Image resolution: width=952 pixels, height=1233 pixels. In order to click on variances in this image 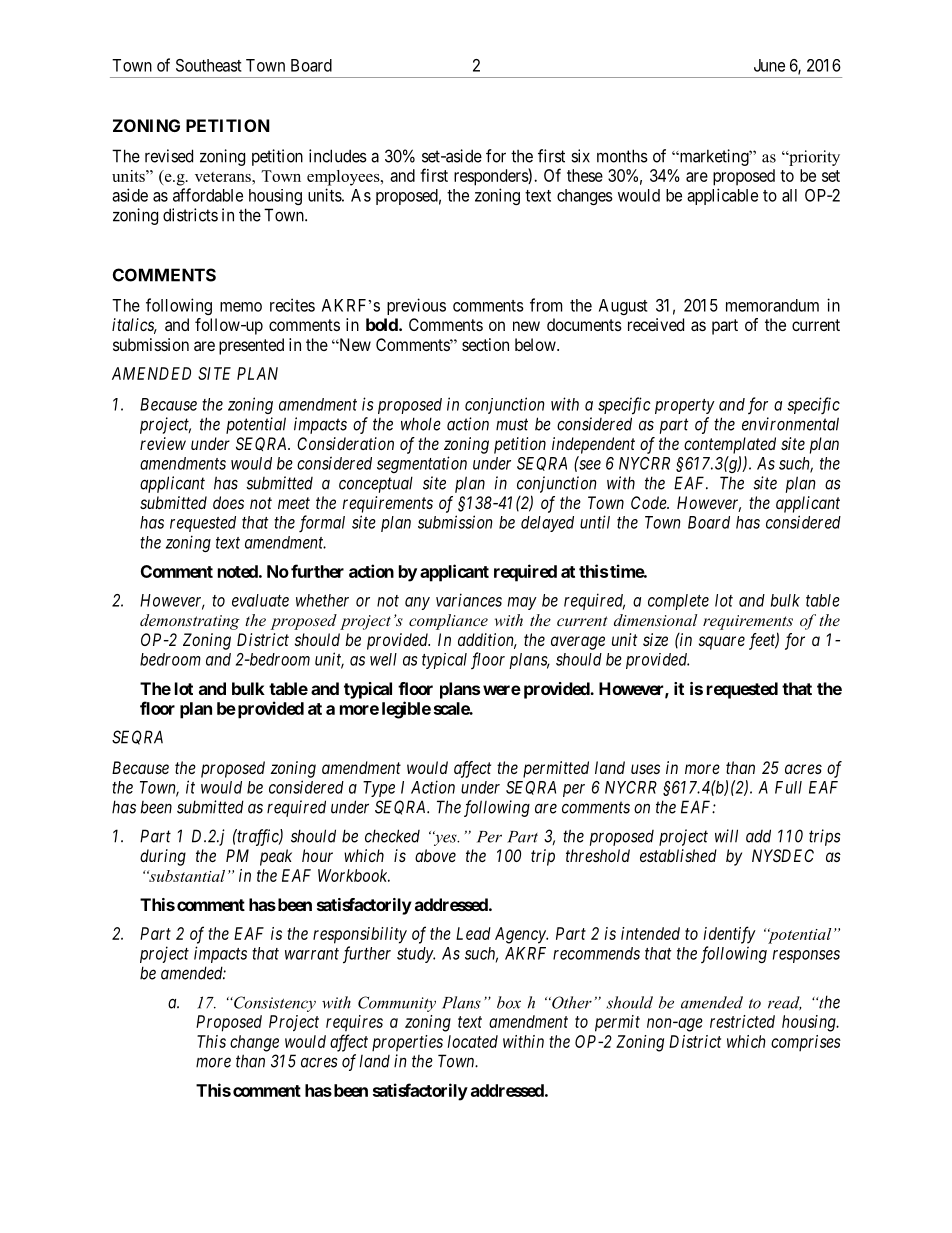, I will do `click(469, 600)`.
